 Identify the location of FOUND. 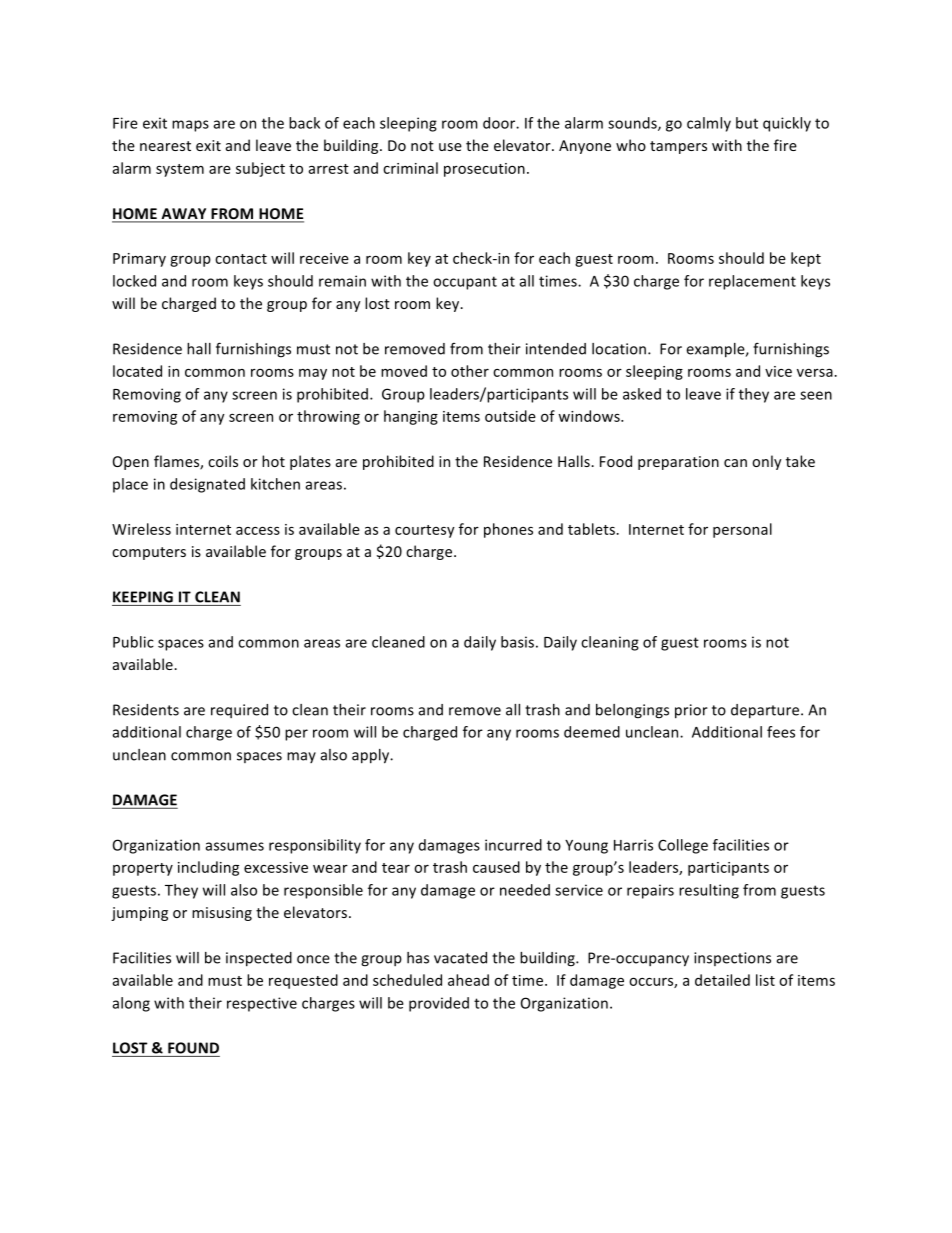
(193, 1048).
